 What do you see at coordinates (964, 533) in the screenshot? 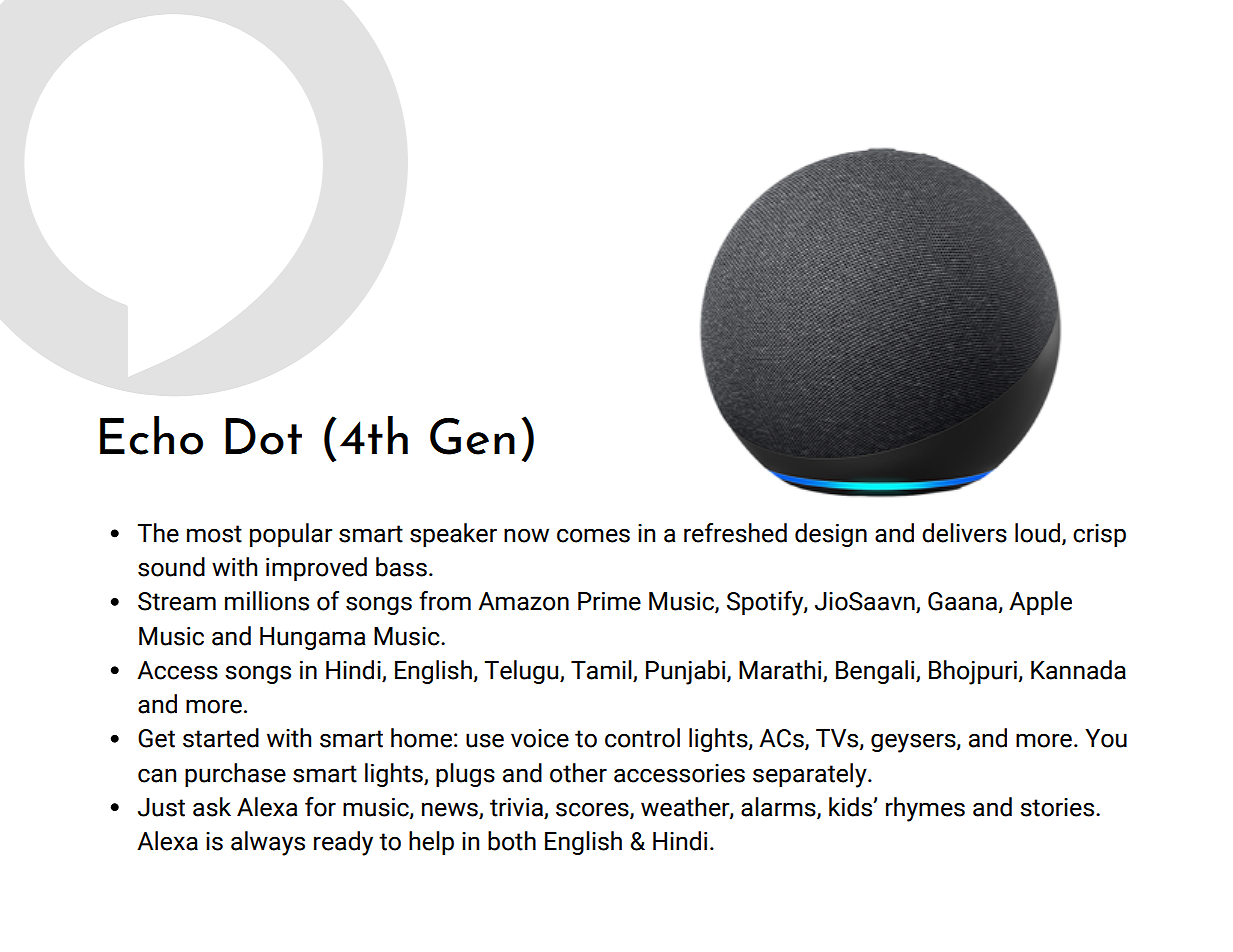
I see `delivers` at bounding box center [964, 533].
